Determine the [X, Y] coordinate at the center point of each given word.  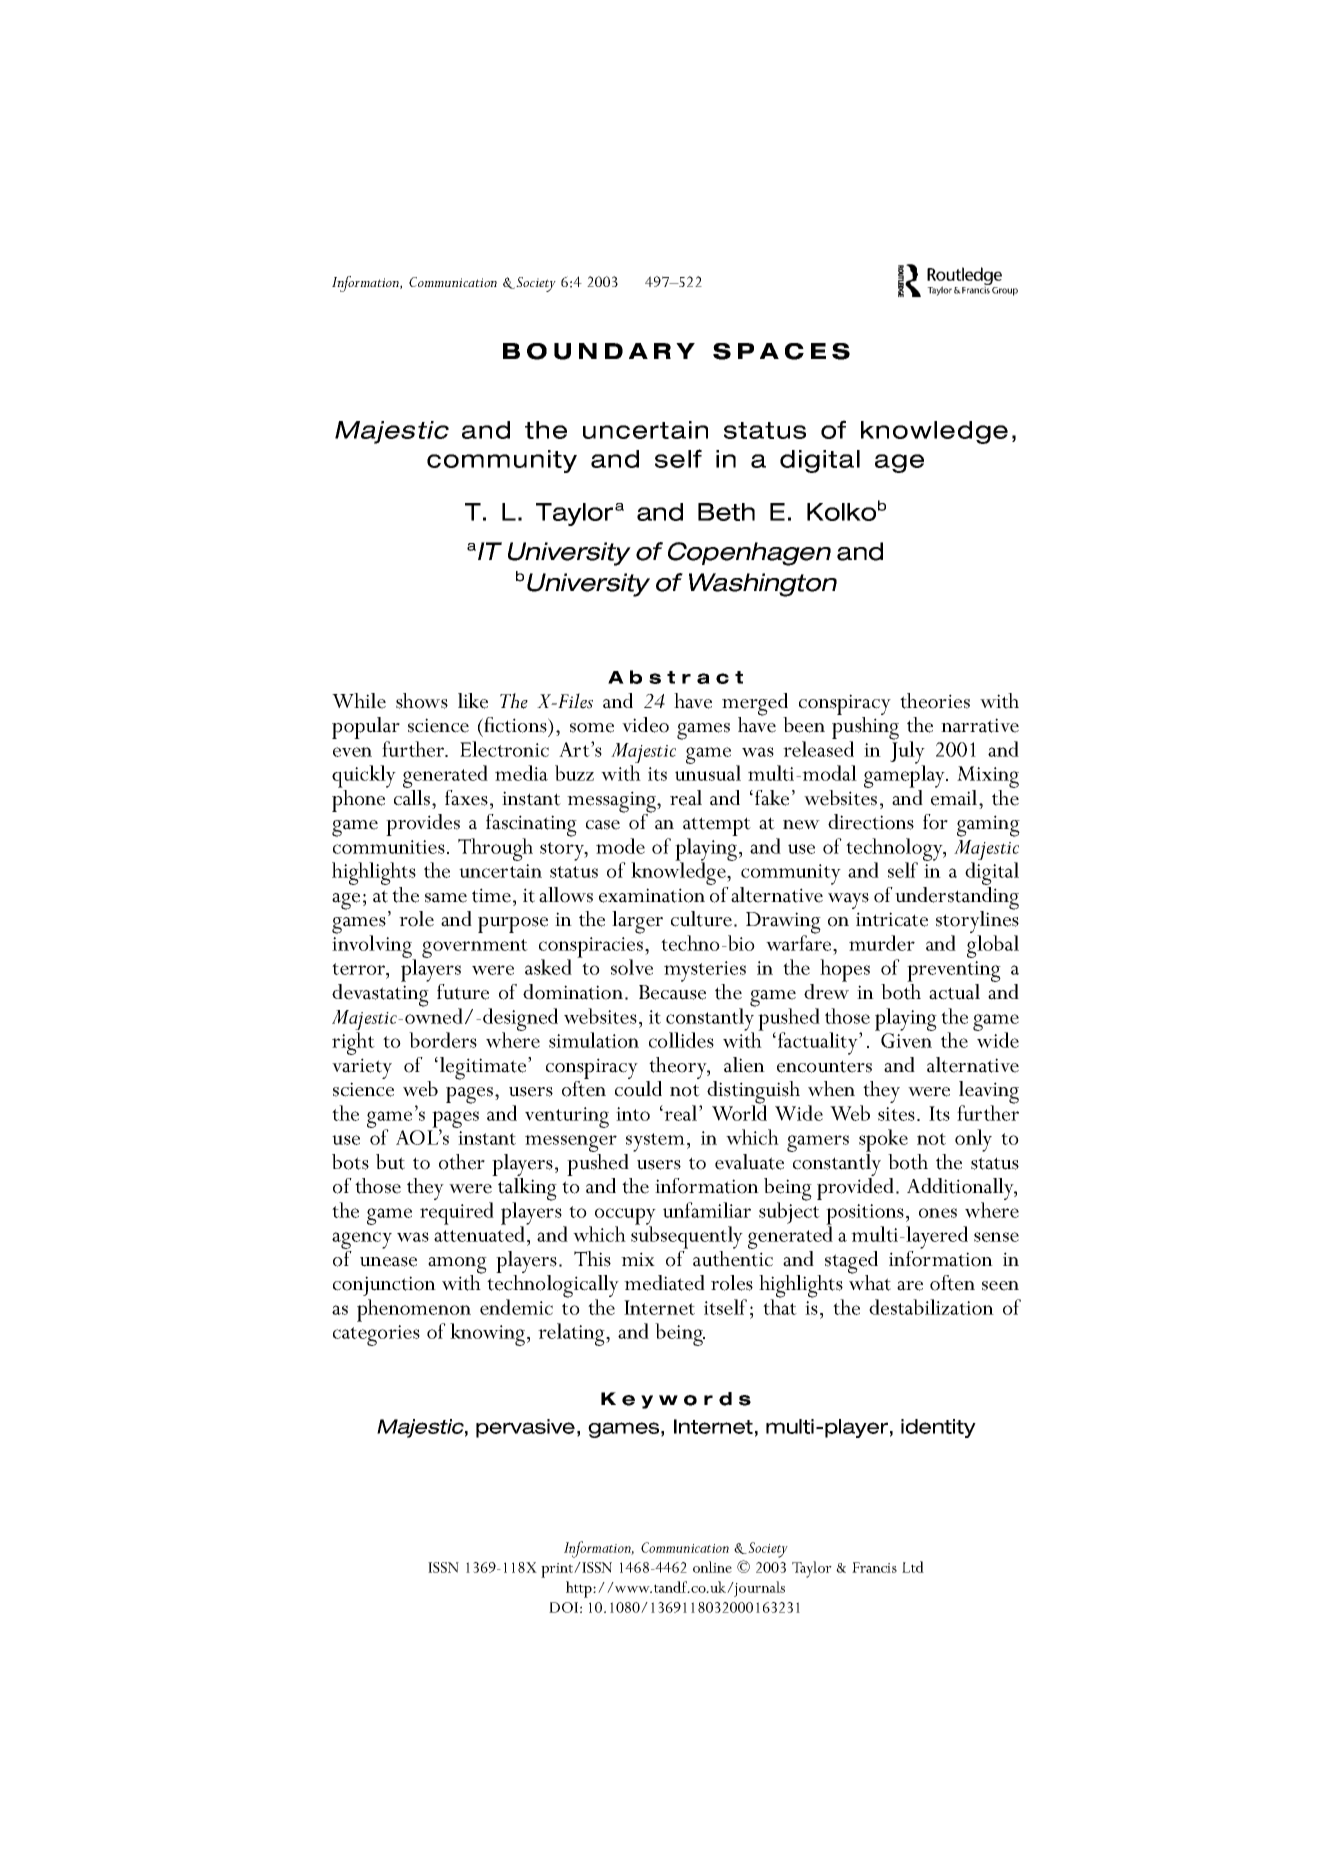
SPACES [781, 351]
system [655, 1142]
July [907, 752]
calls [412, 796]
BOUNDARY [599, 351]
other [462, 1162]
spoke [883, 1140]
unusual [708, 772]
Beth [726, 512]
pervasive [525, 1428]
